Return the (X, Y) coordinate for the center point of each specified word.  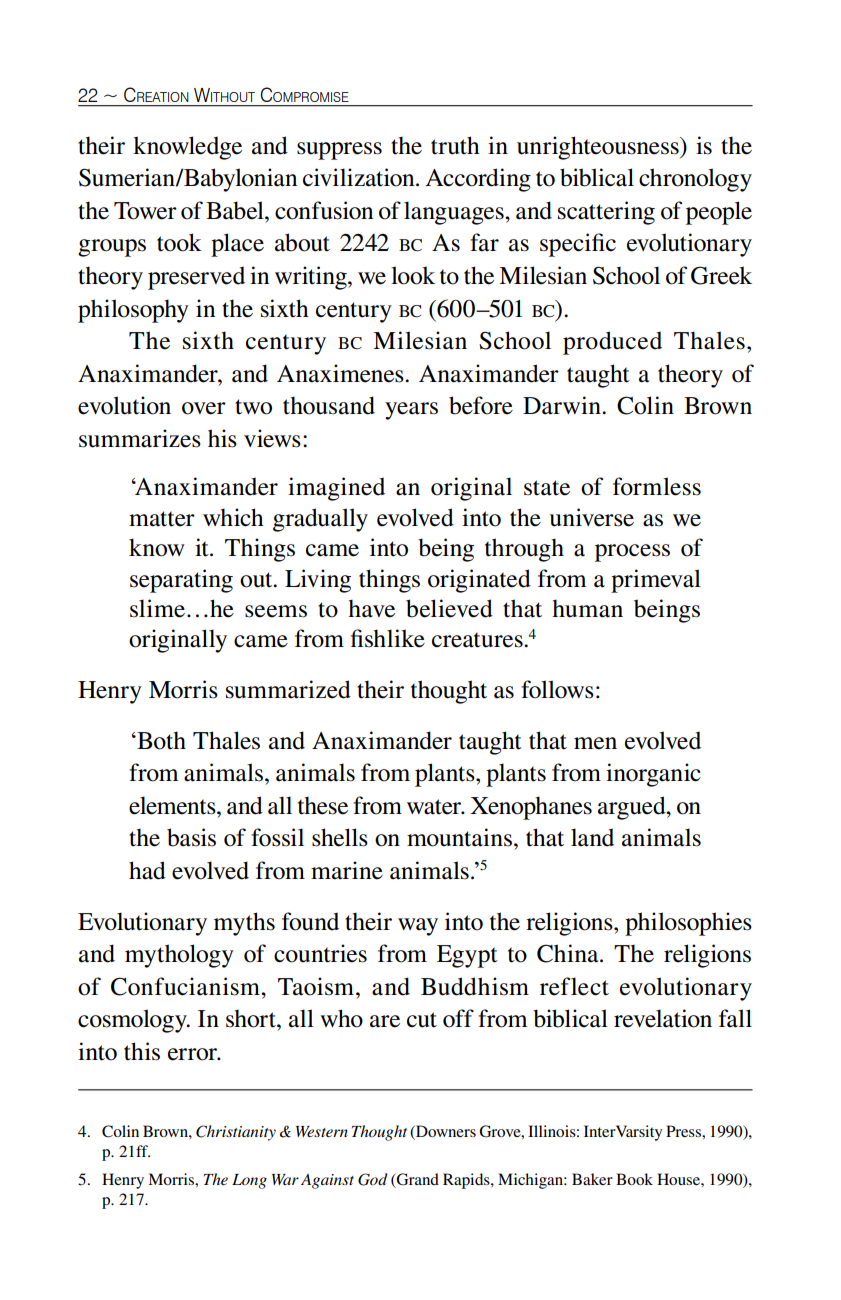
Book (634, 1179)
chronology (695, 180)
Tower (145, 211)
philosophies (688, 924)
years (411, 411)
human (587, 608)
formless (657, 486)
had (147, 870)
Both (160, 740)
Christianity (236, 1133)
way (418, 927)
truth (455, 145)
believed (449, 608)
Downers (445, 1132)
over (204, 408)
